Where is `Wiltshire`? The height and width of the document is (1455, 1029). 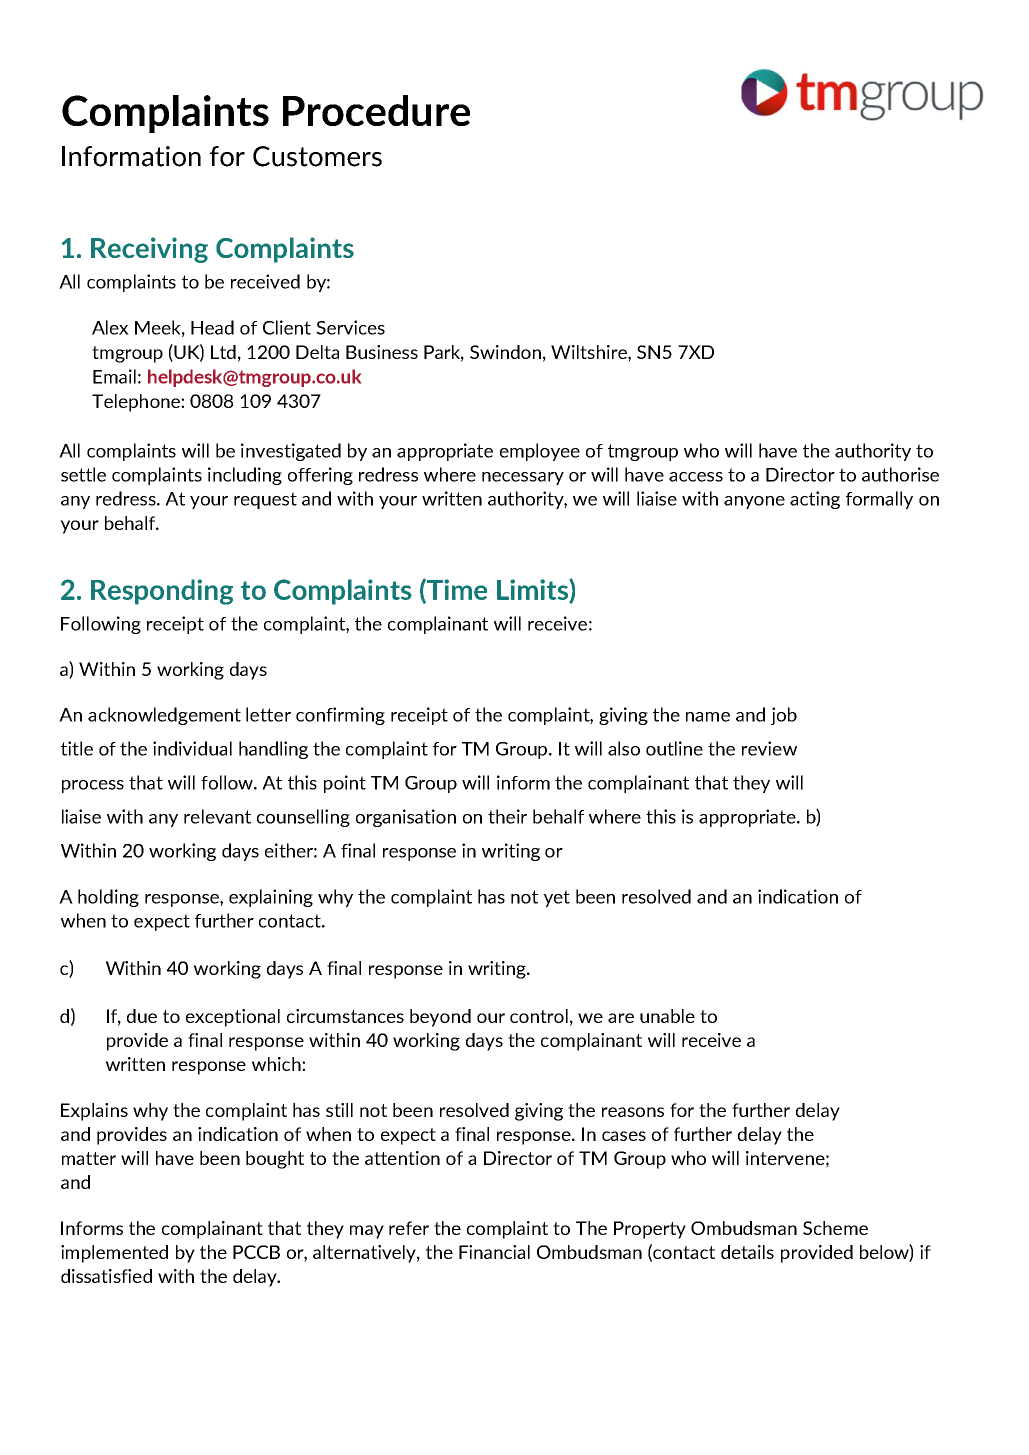
Wiltshire is located at coordinates (590, 353).
